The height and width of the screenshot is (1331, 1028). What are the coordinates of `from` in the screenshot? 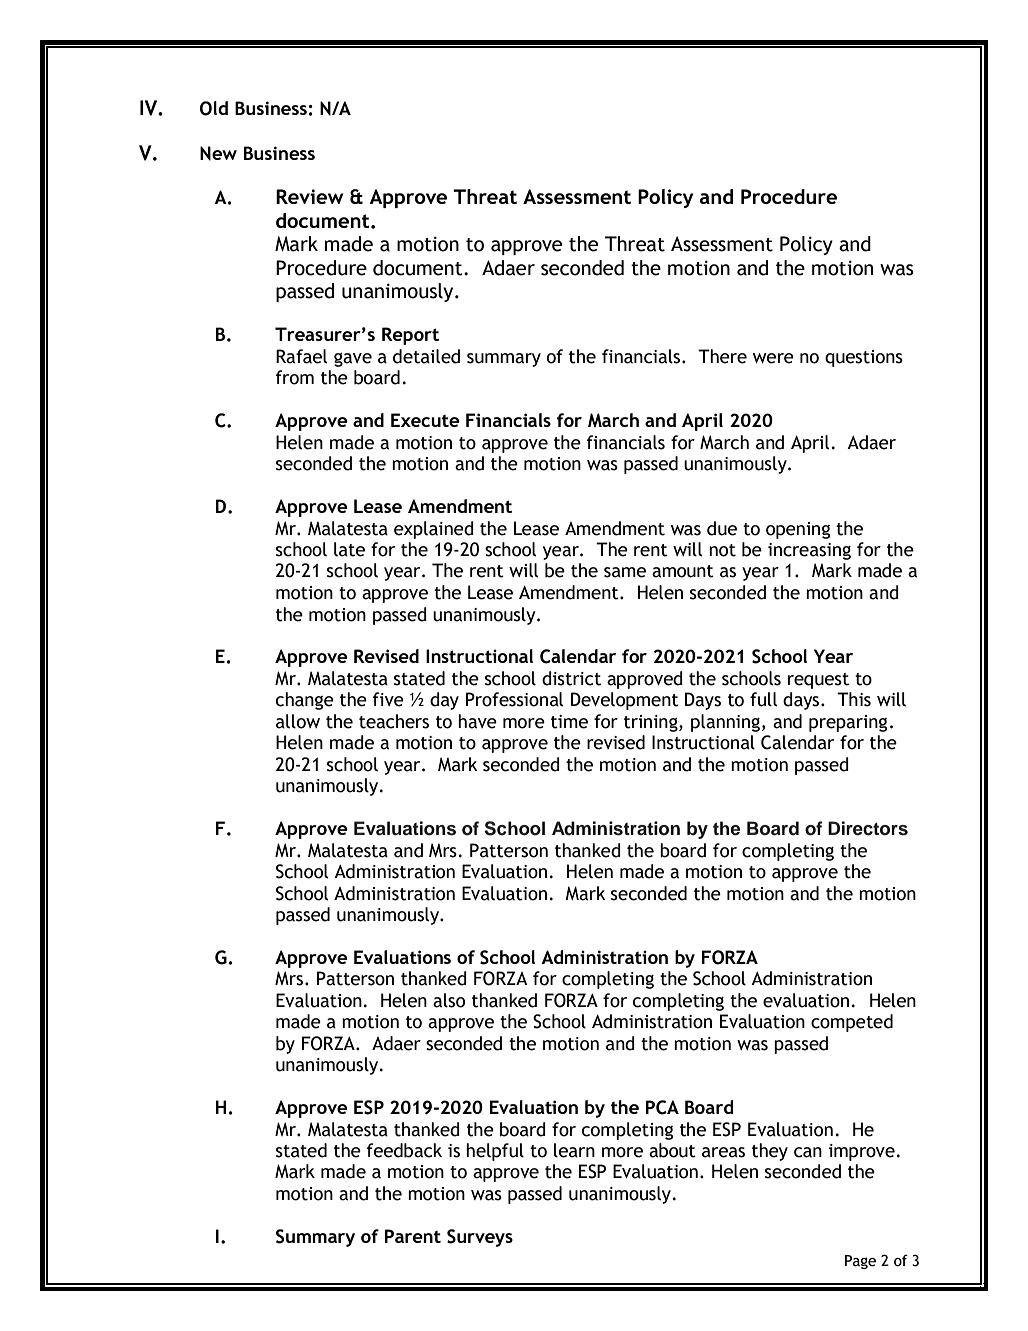 It's located at (295, 377).
